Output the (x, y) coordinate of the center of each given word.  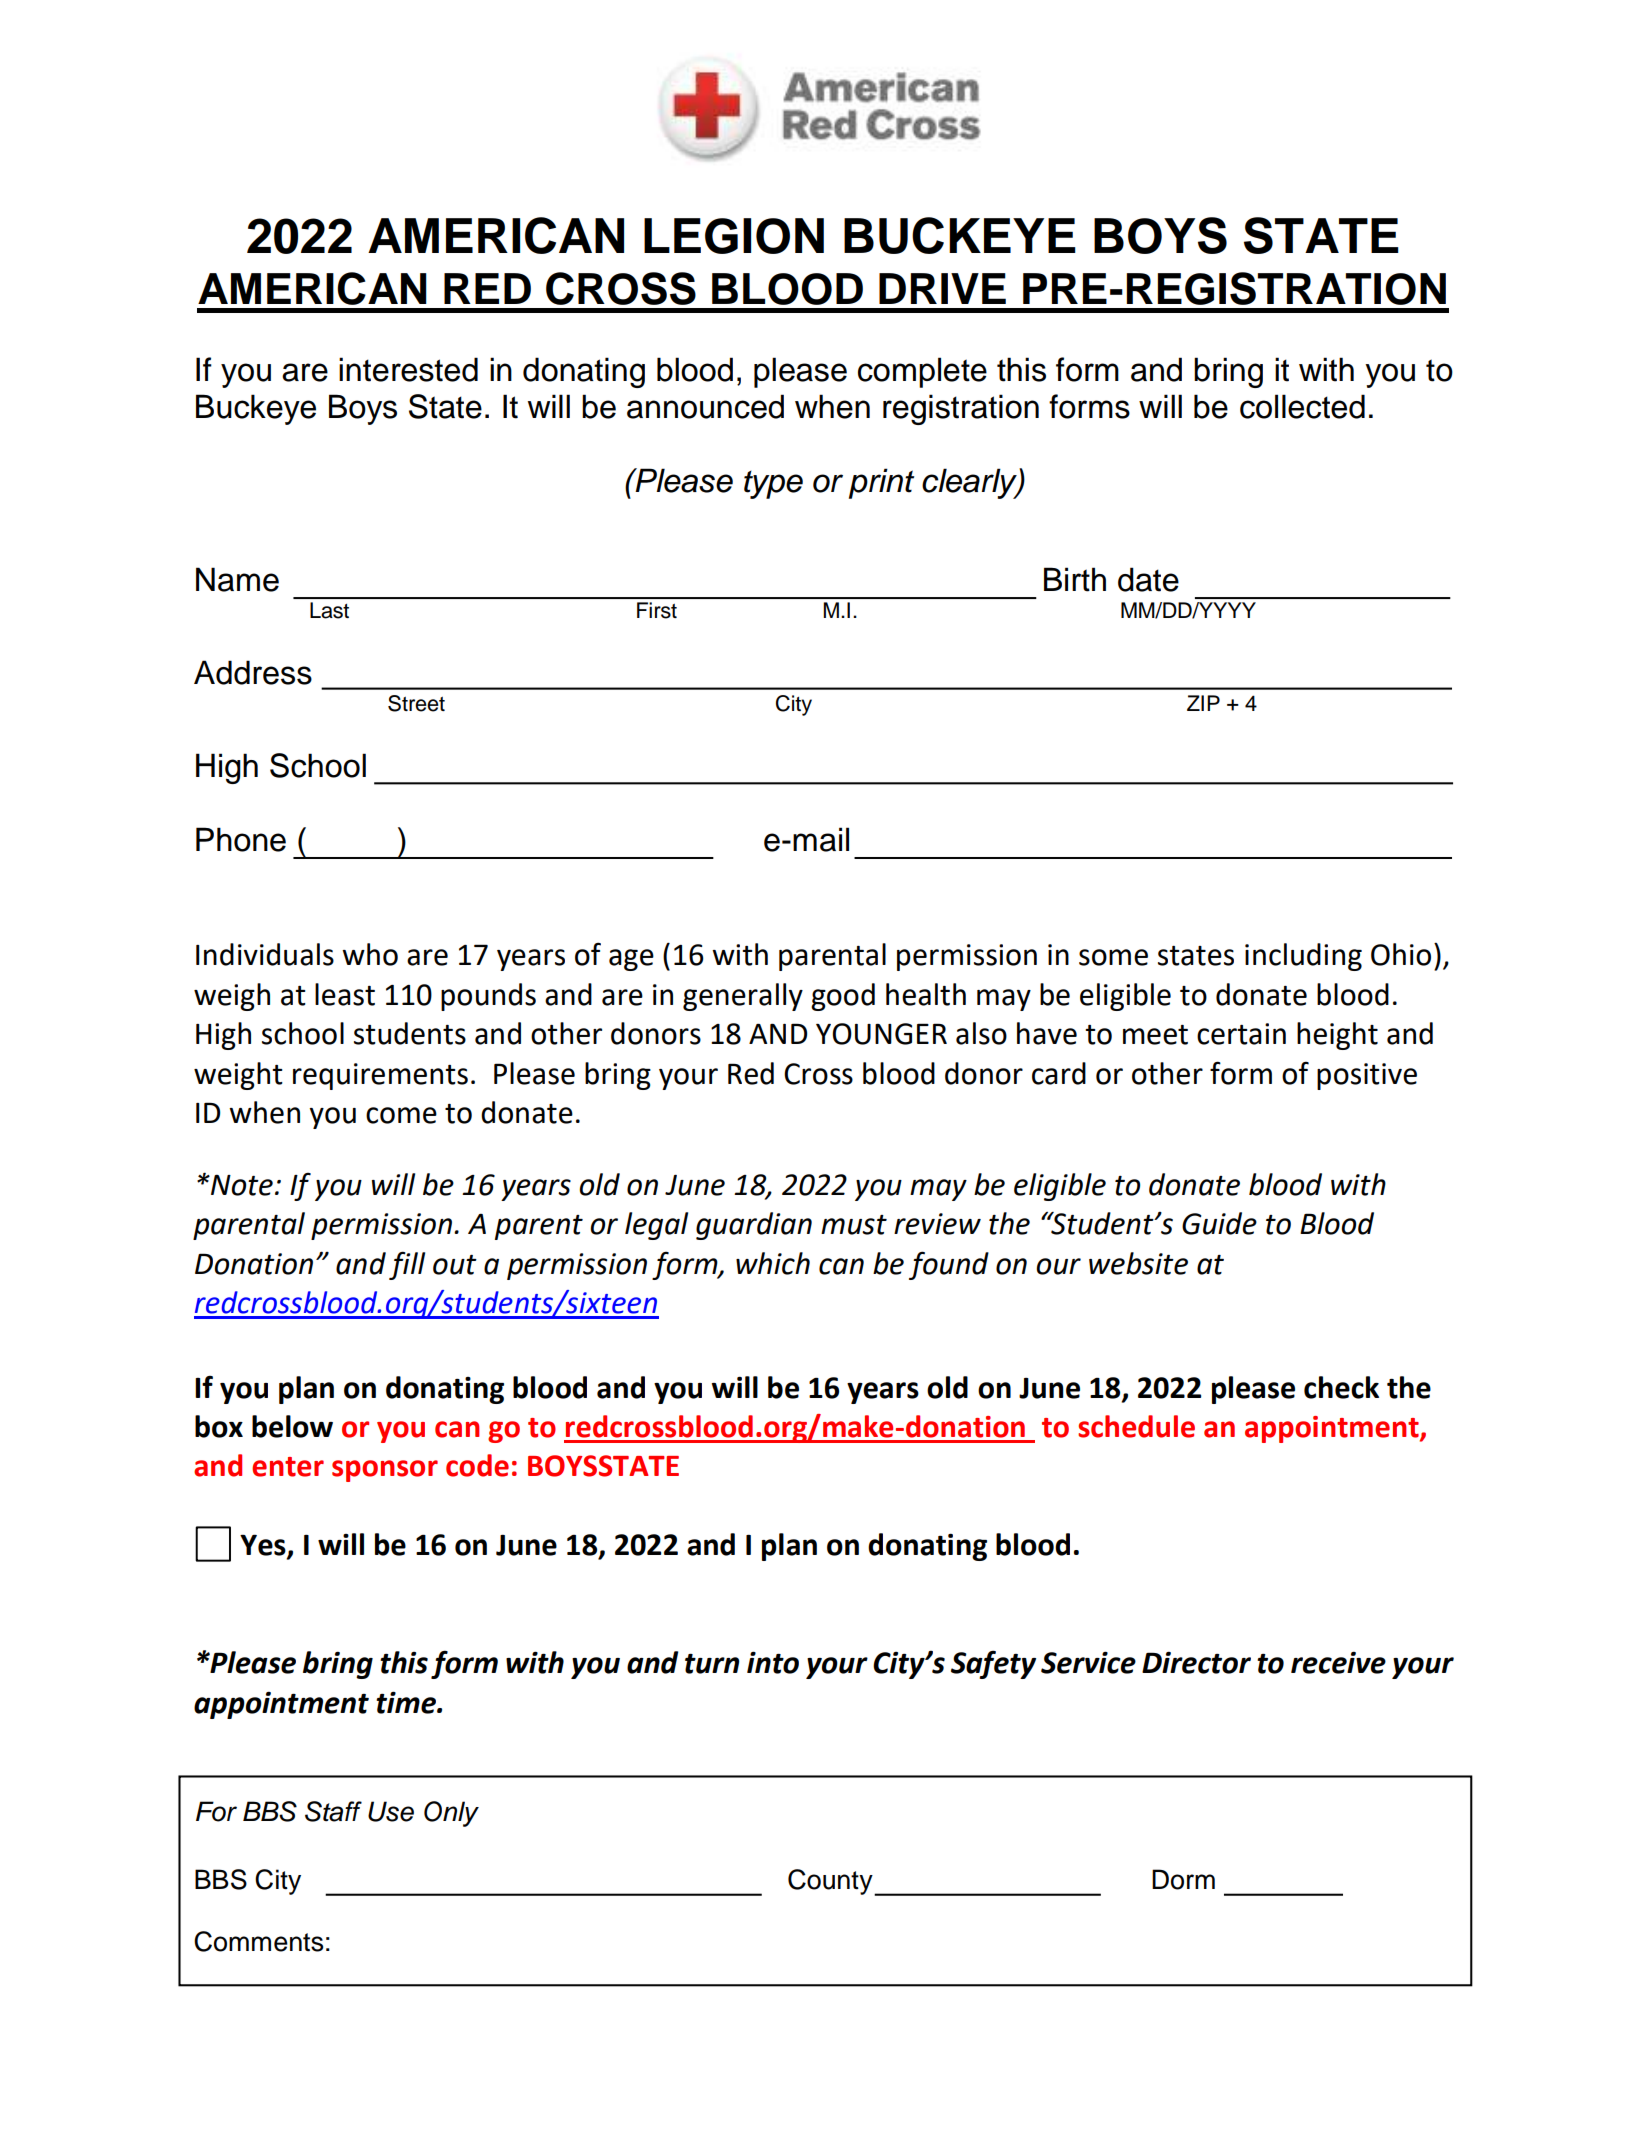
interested (408, 369)
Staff (333, 1811)
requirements (380, 1076)
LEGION (734, 236)
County (831, 1882)
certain (1241, 1034)
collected (1302, 406)
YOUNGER (881, 1034)
